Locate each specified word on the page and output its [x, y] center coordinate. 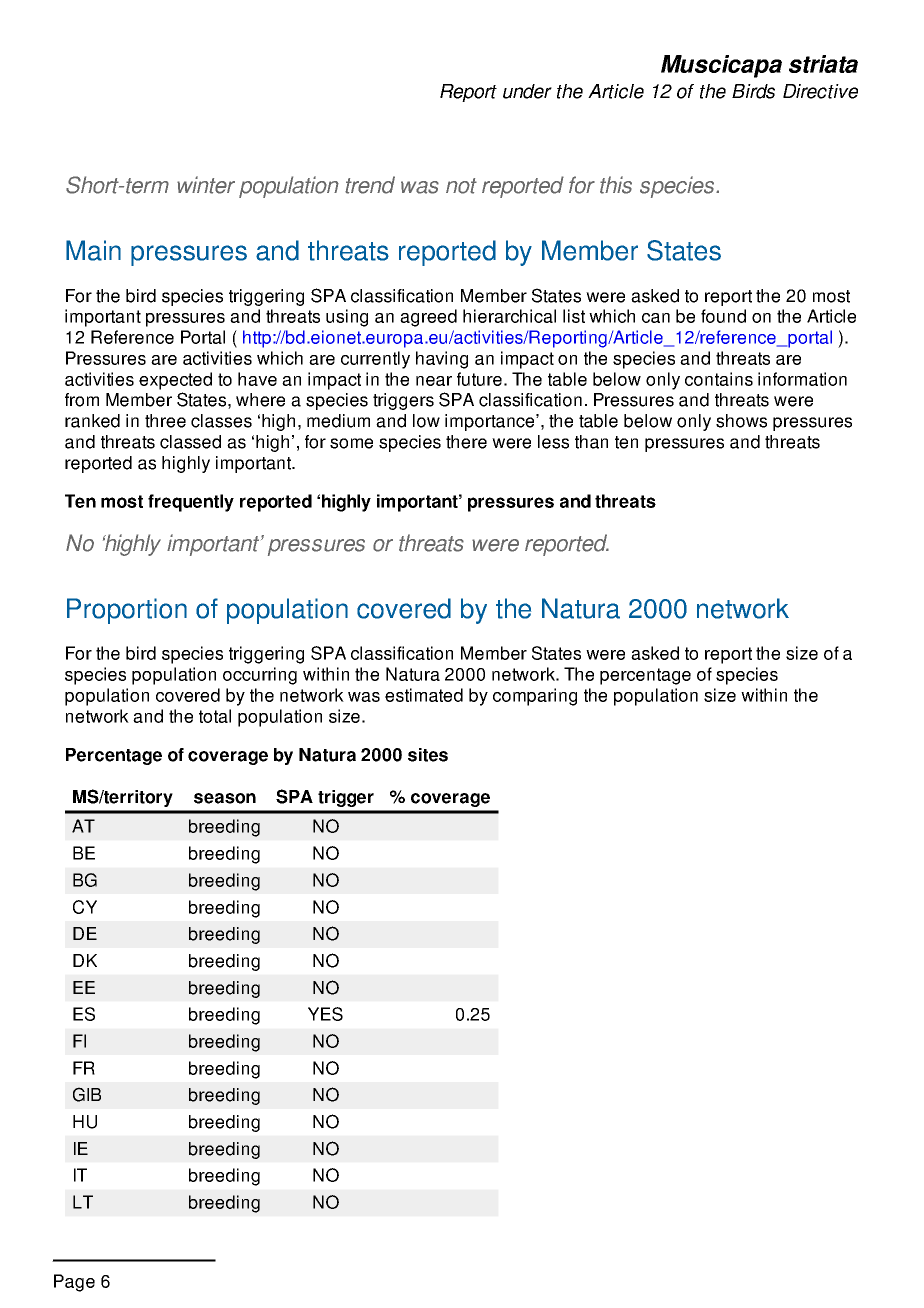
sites [428, 755]
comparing [535, 697]
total [215, 716]
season [225, 798]
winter [206, 185]
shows [741, 421]
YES [325, 1014]
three [165, 421]
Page [74, 1283]
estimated [424, 695]
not [461, 186]
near [434, 381]
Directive [820, 91]
